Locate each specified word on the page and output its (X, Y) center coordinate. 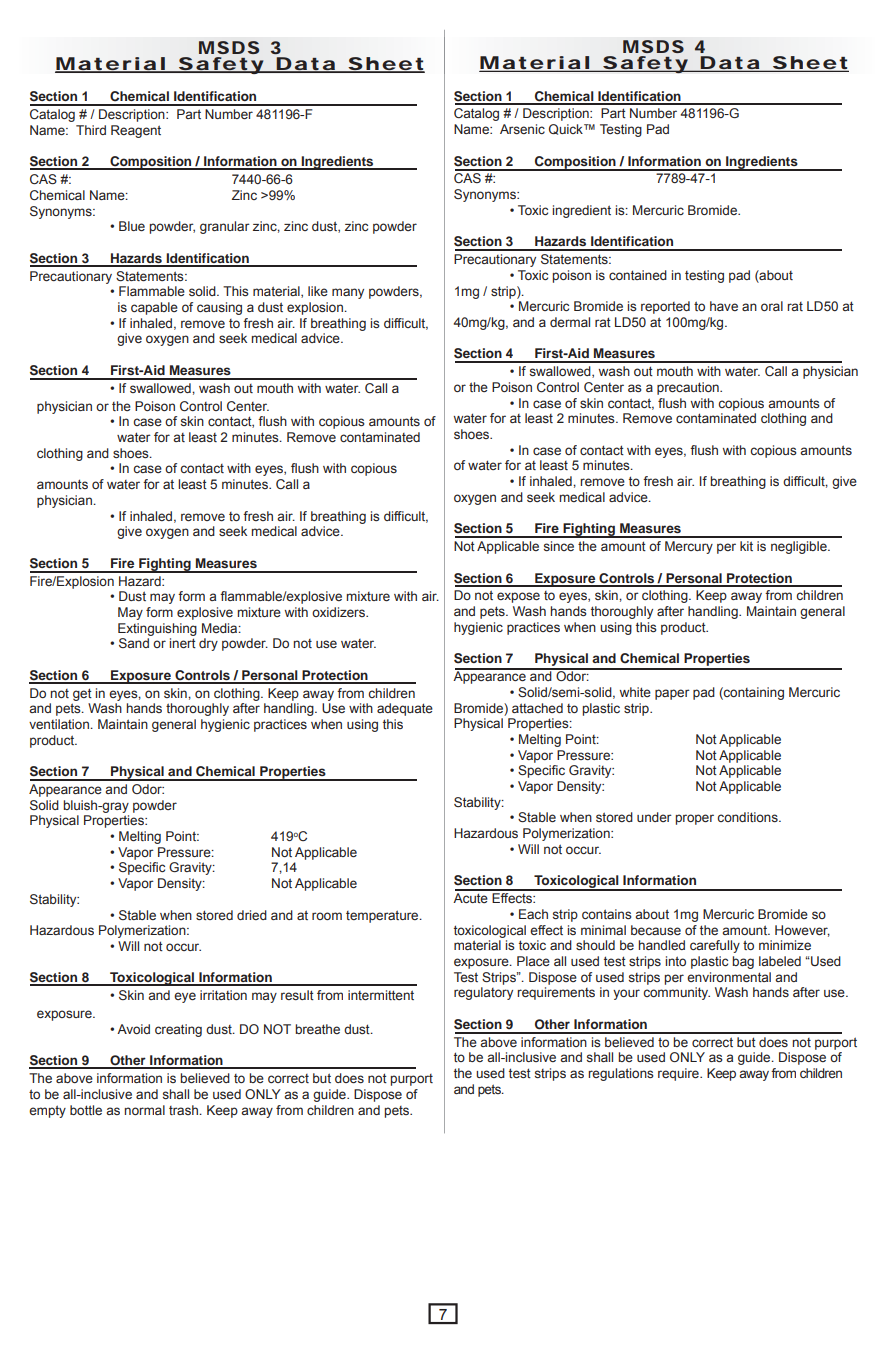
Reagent (136, 131)
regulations (621, 1074)
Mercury (689, 547)
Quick (567, 129)
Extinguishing (157, 629)
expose (518, 597)
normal (144, 1110)
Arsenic (522, 129)
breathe (317, 1029)
